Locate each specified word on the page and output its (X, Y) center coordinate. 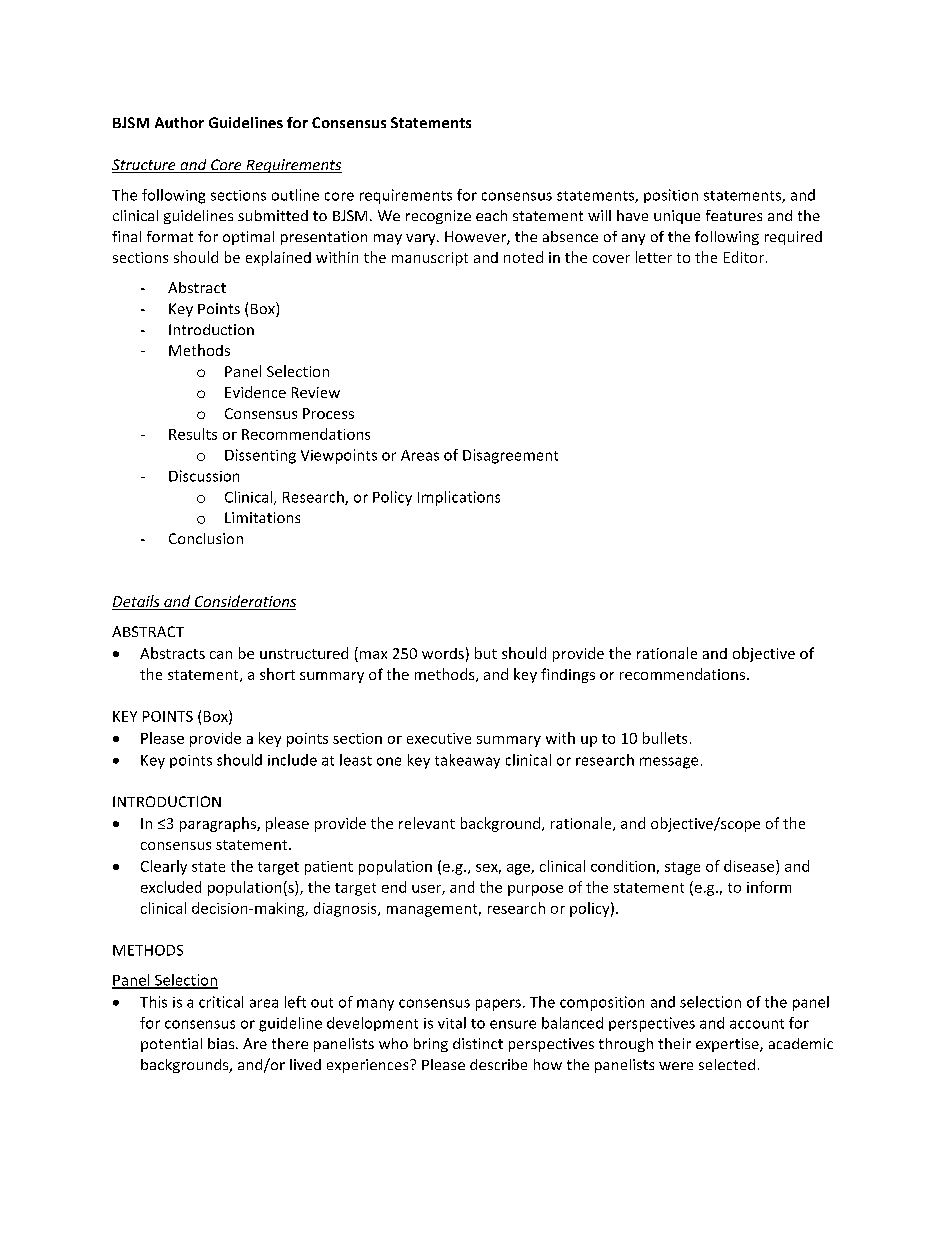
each (491, 215)
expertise (728, 1045)
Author (179, 122)
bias (222, 1043)
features (734, 215)
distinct (478, 1043)
